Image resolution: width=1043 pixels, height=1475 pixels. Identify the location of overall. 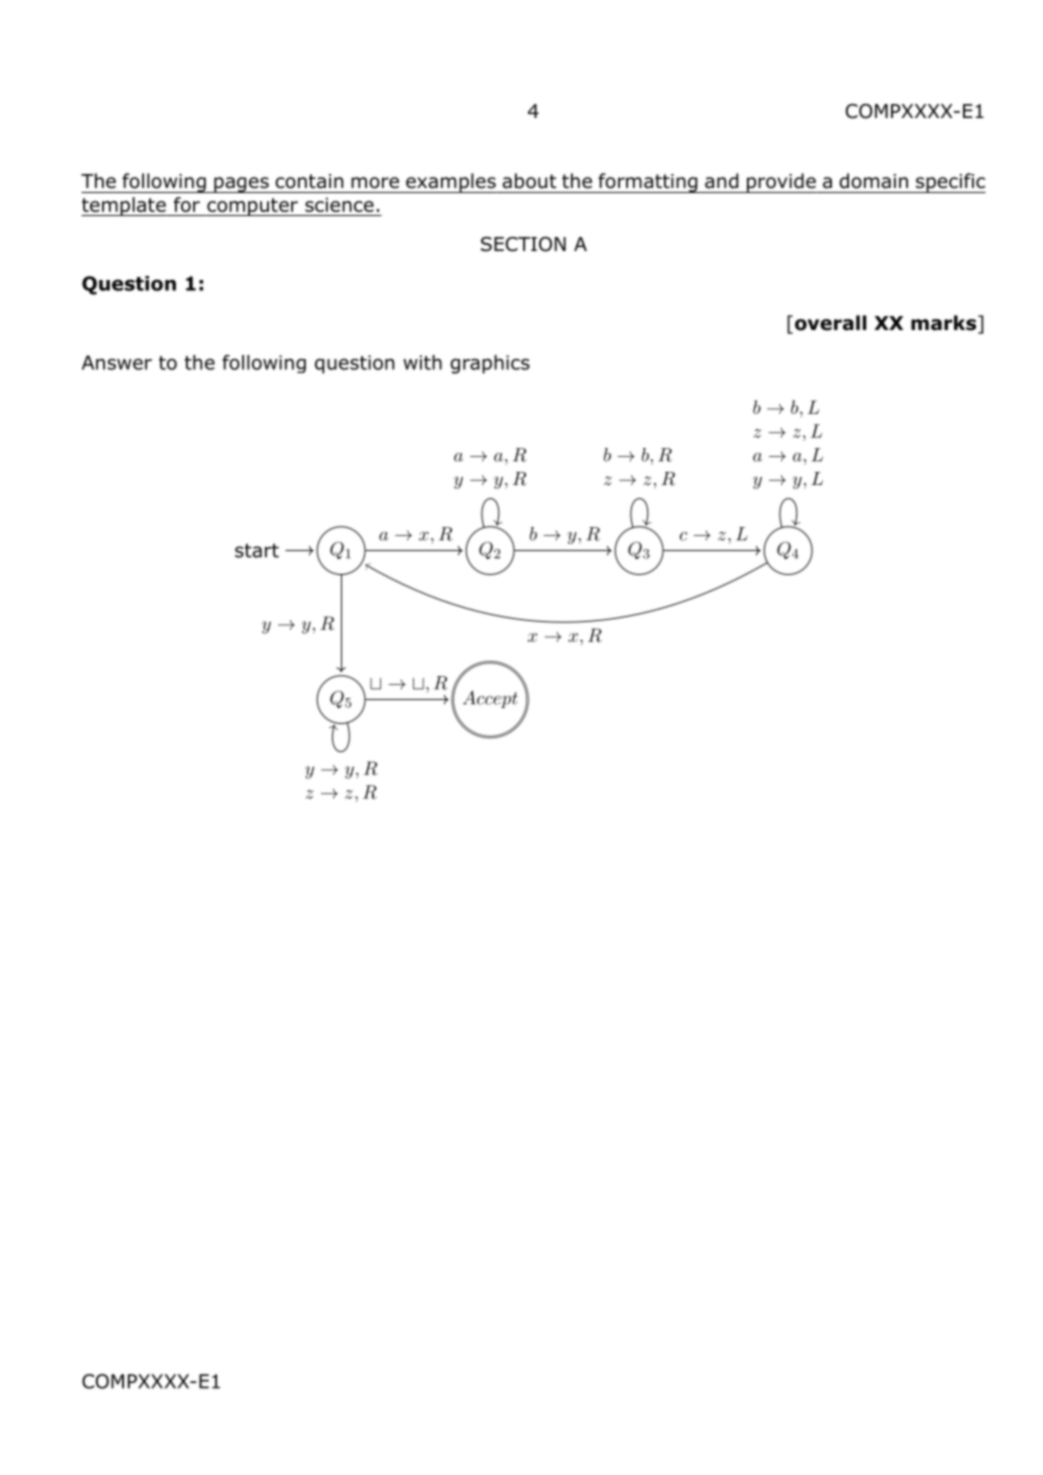
(830, 323).
